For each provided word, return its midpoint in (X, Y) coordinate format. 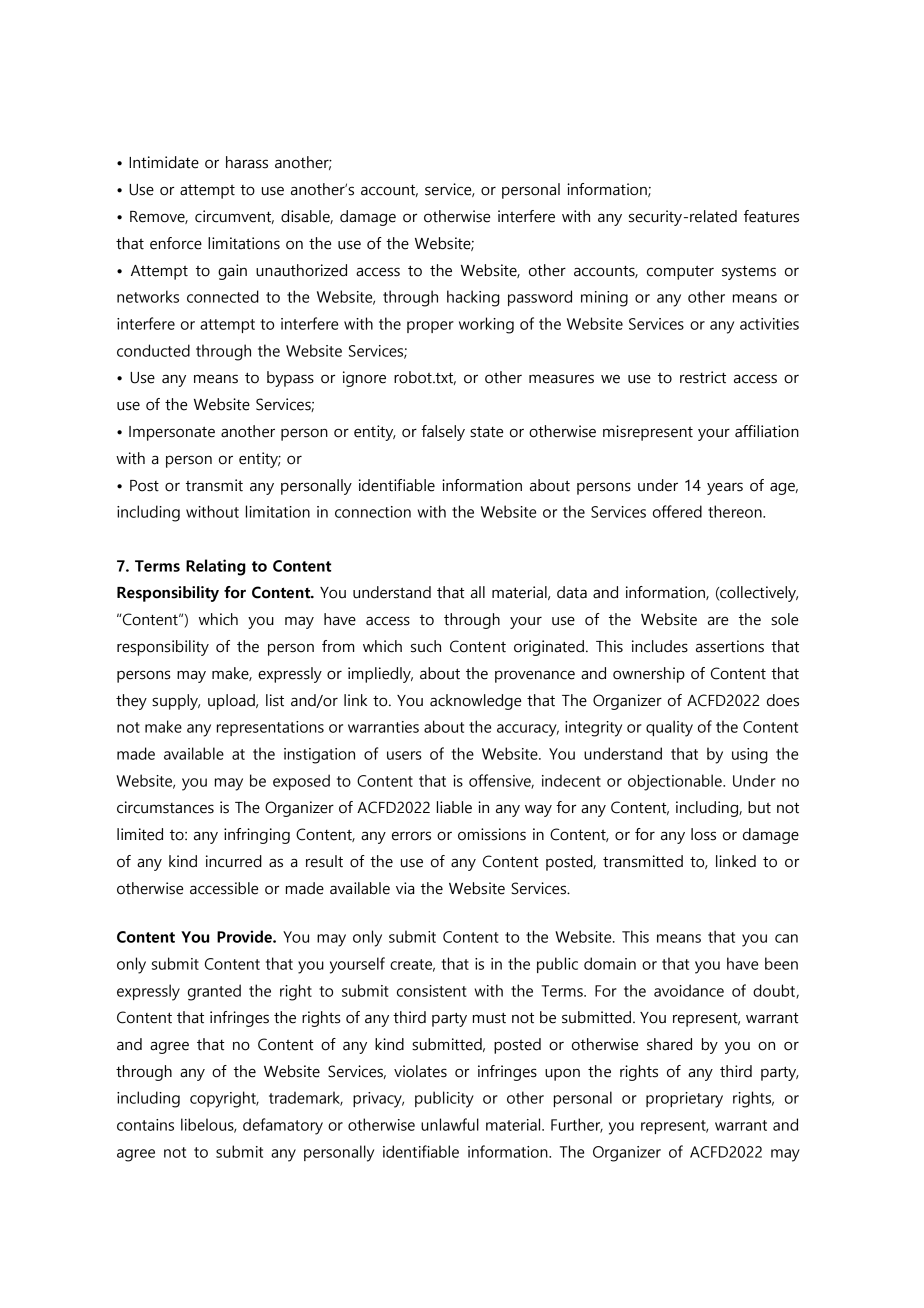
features (771, 216)
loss (703, 834)
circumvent (234, 217)
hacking (473, 298)
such (426, 646)
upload (232, 702)
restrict (703, 377)
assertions (730, 646)
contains (145, 1125)
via (405, 888)
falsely (443, 433)
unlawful (450, 1124)
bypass (290, 379)
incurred (234, 861)
